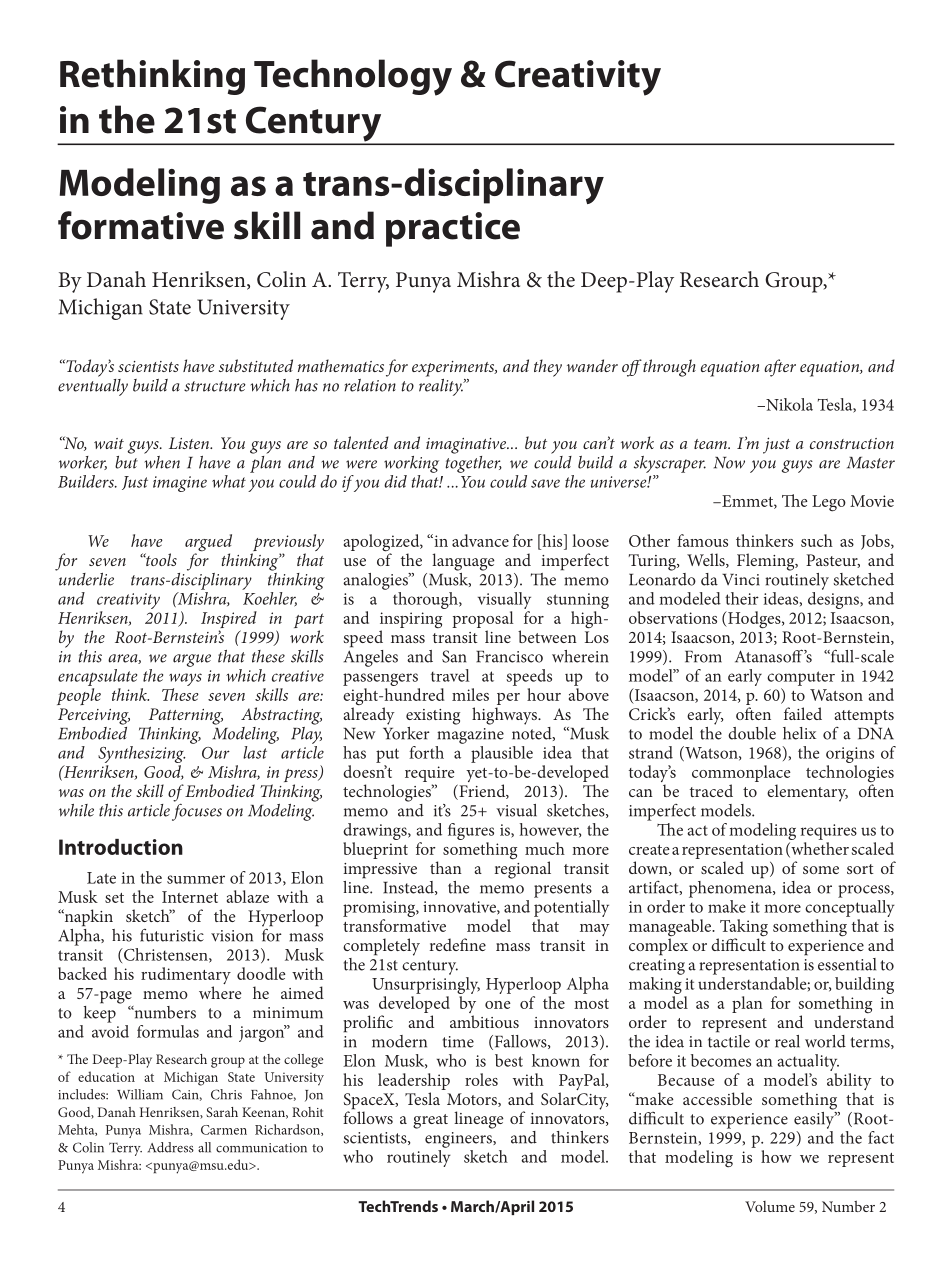 The image size is (952, 1270). I want to click on Address, so click(171, 1147).
